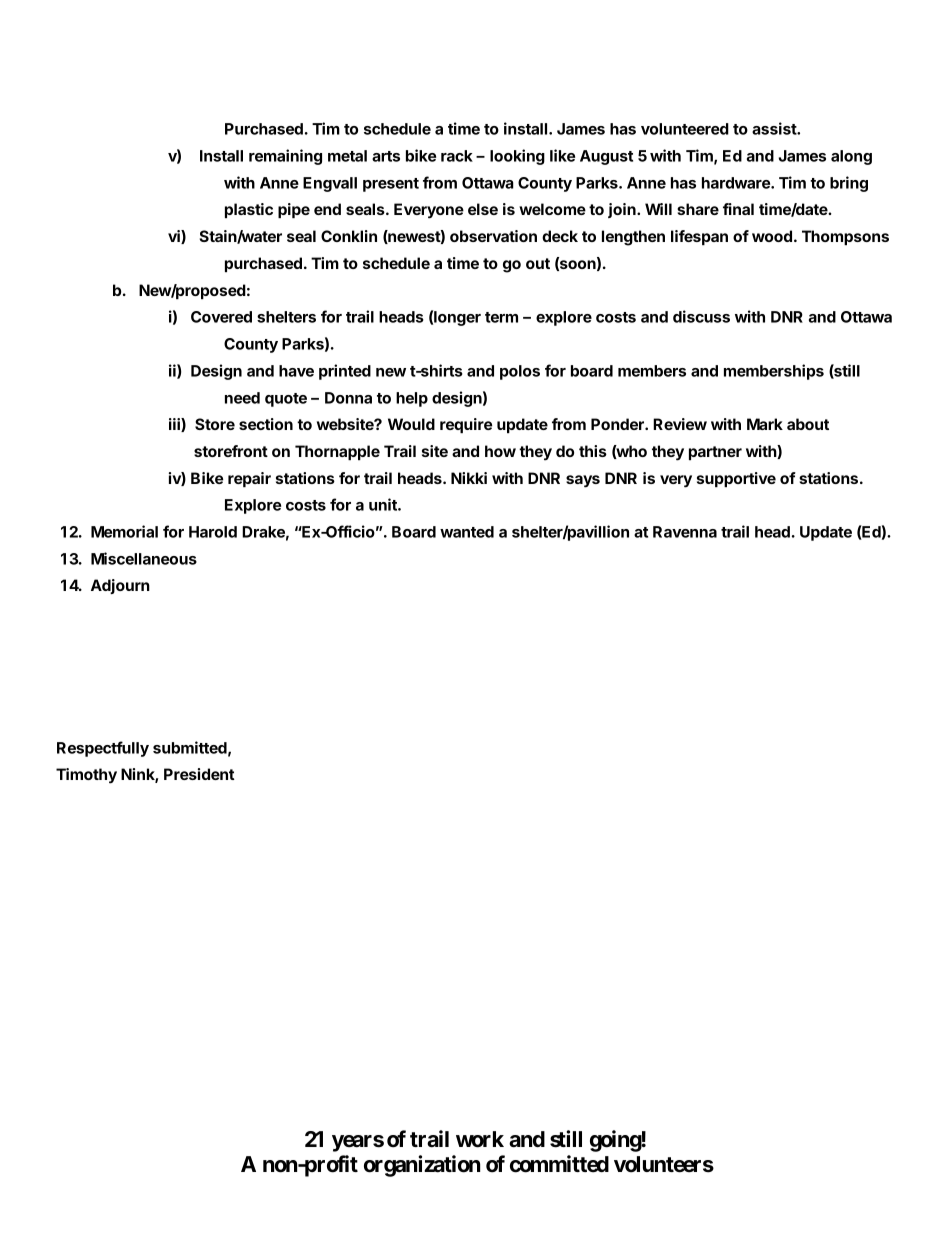  What do you see at coordinates (559, 1164) in the screenshot?
I see `committed` at bounding box center [559, 1164].
